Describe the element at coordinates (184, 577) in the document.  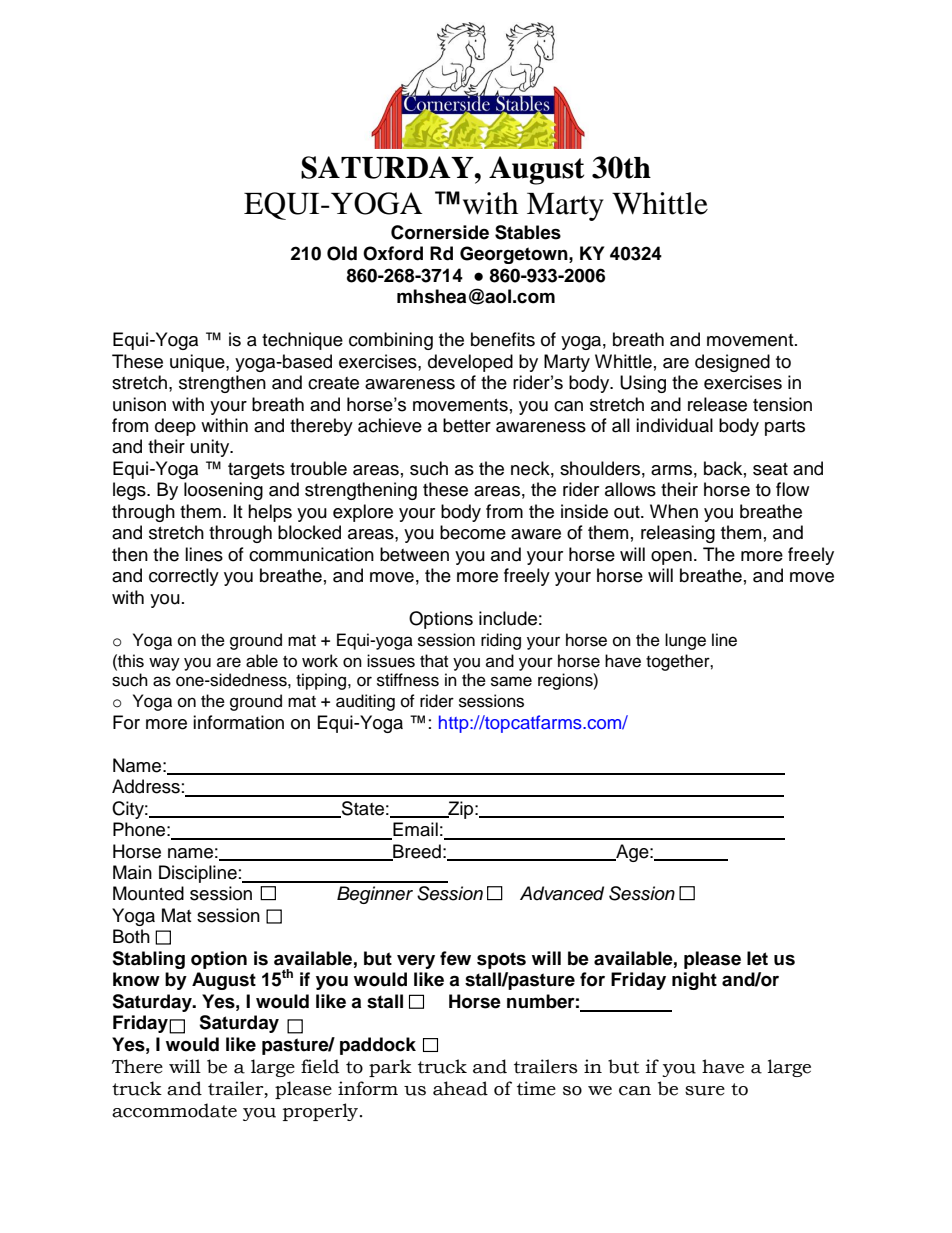
I see `correctly` at that location.
